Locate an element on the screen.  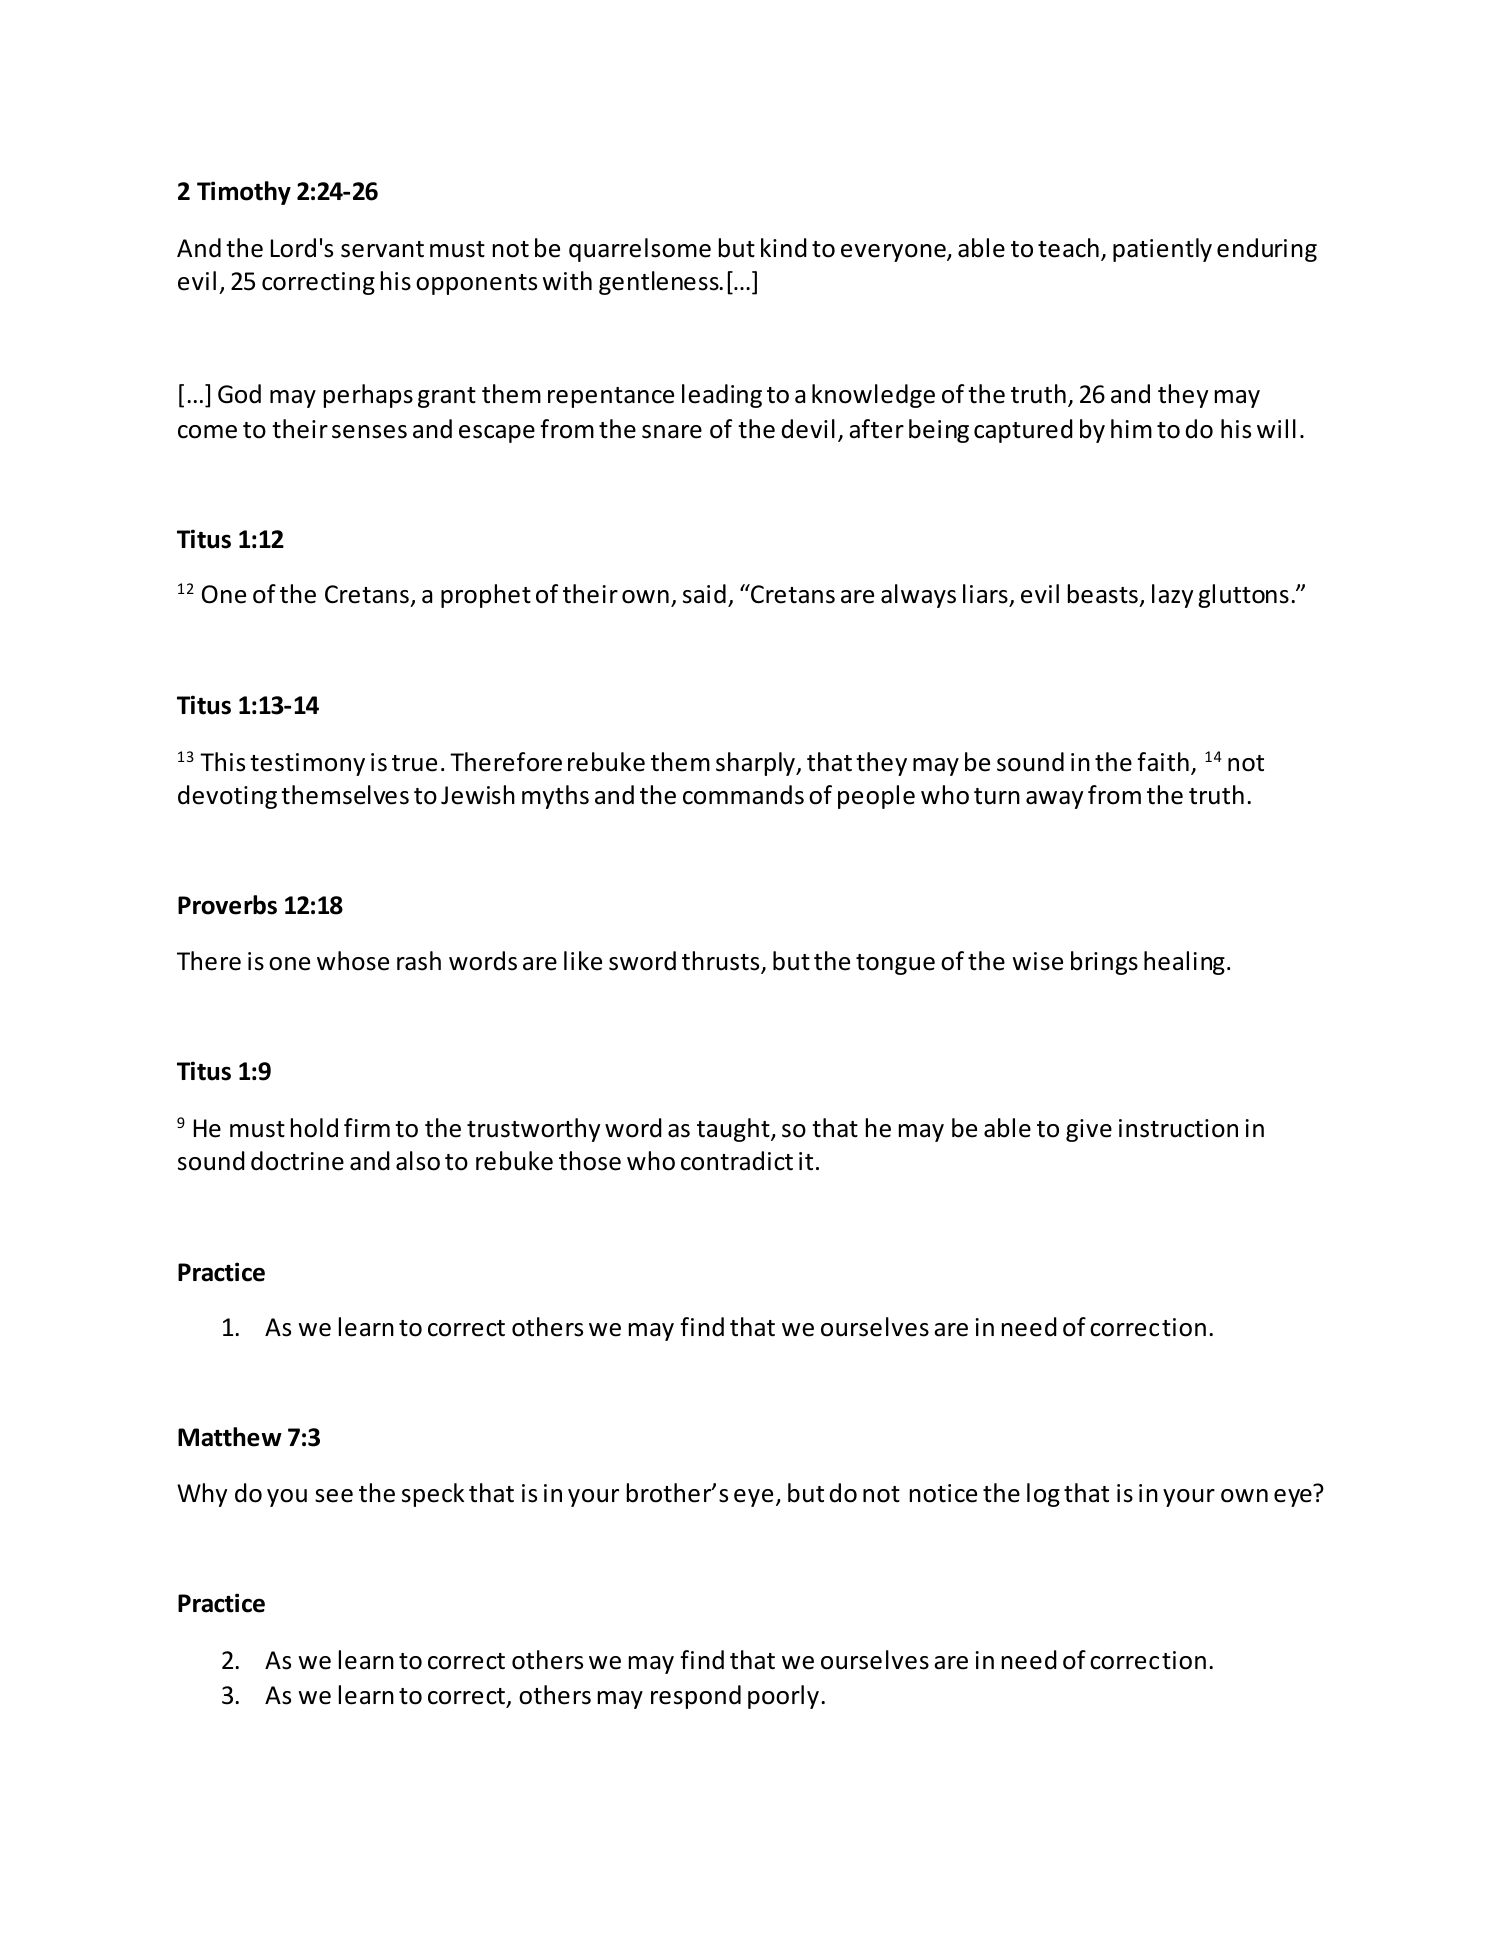
doctrine is located at coordinates (297, 1161).
